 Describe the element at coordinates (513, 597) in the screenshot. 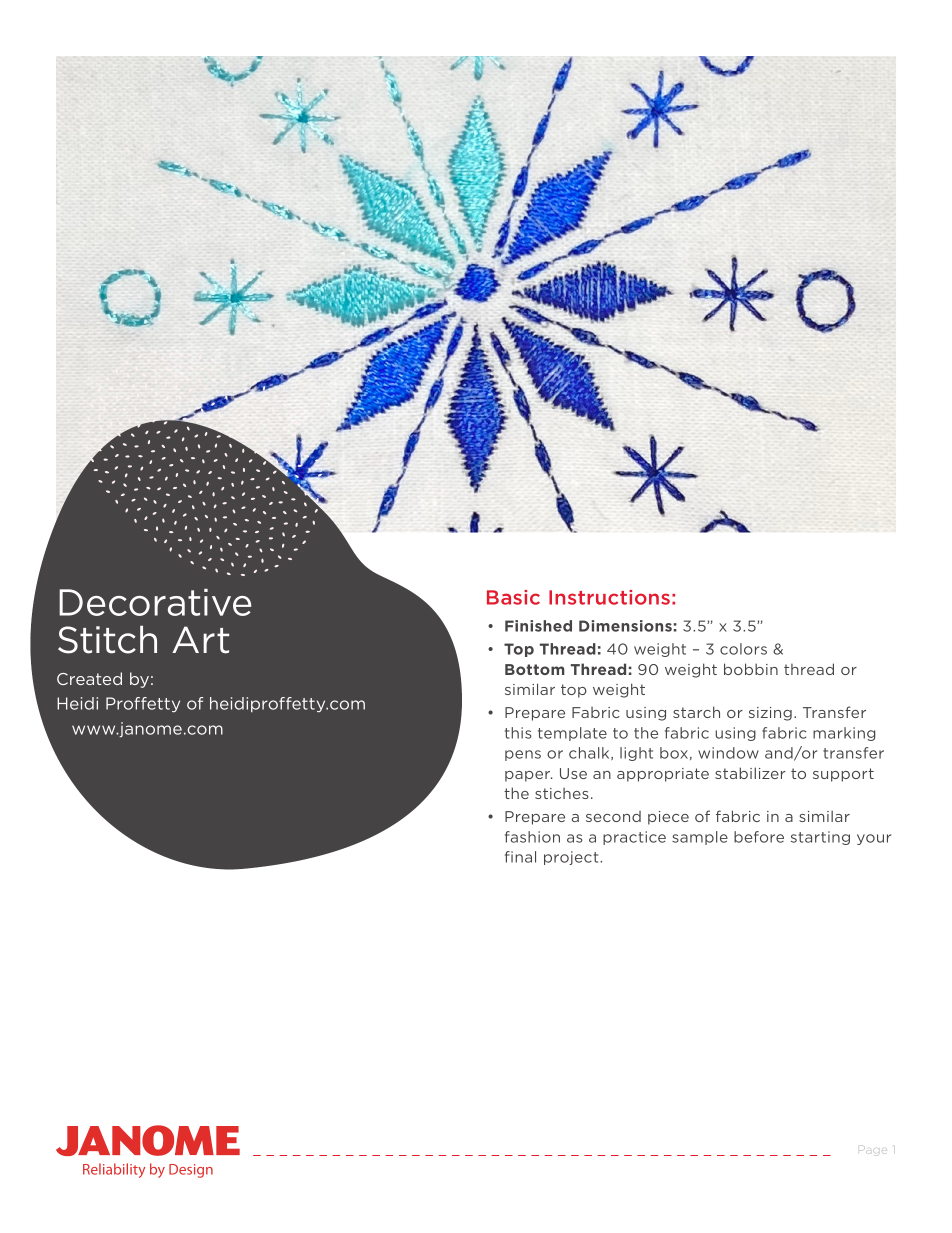

I see `Basic` at that location.
